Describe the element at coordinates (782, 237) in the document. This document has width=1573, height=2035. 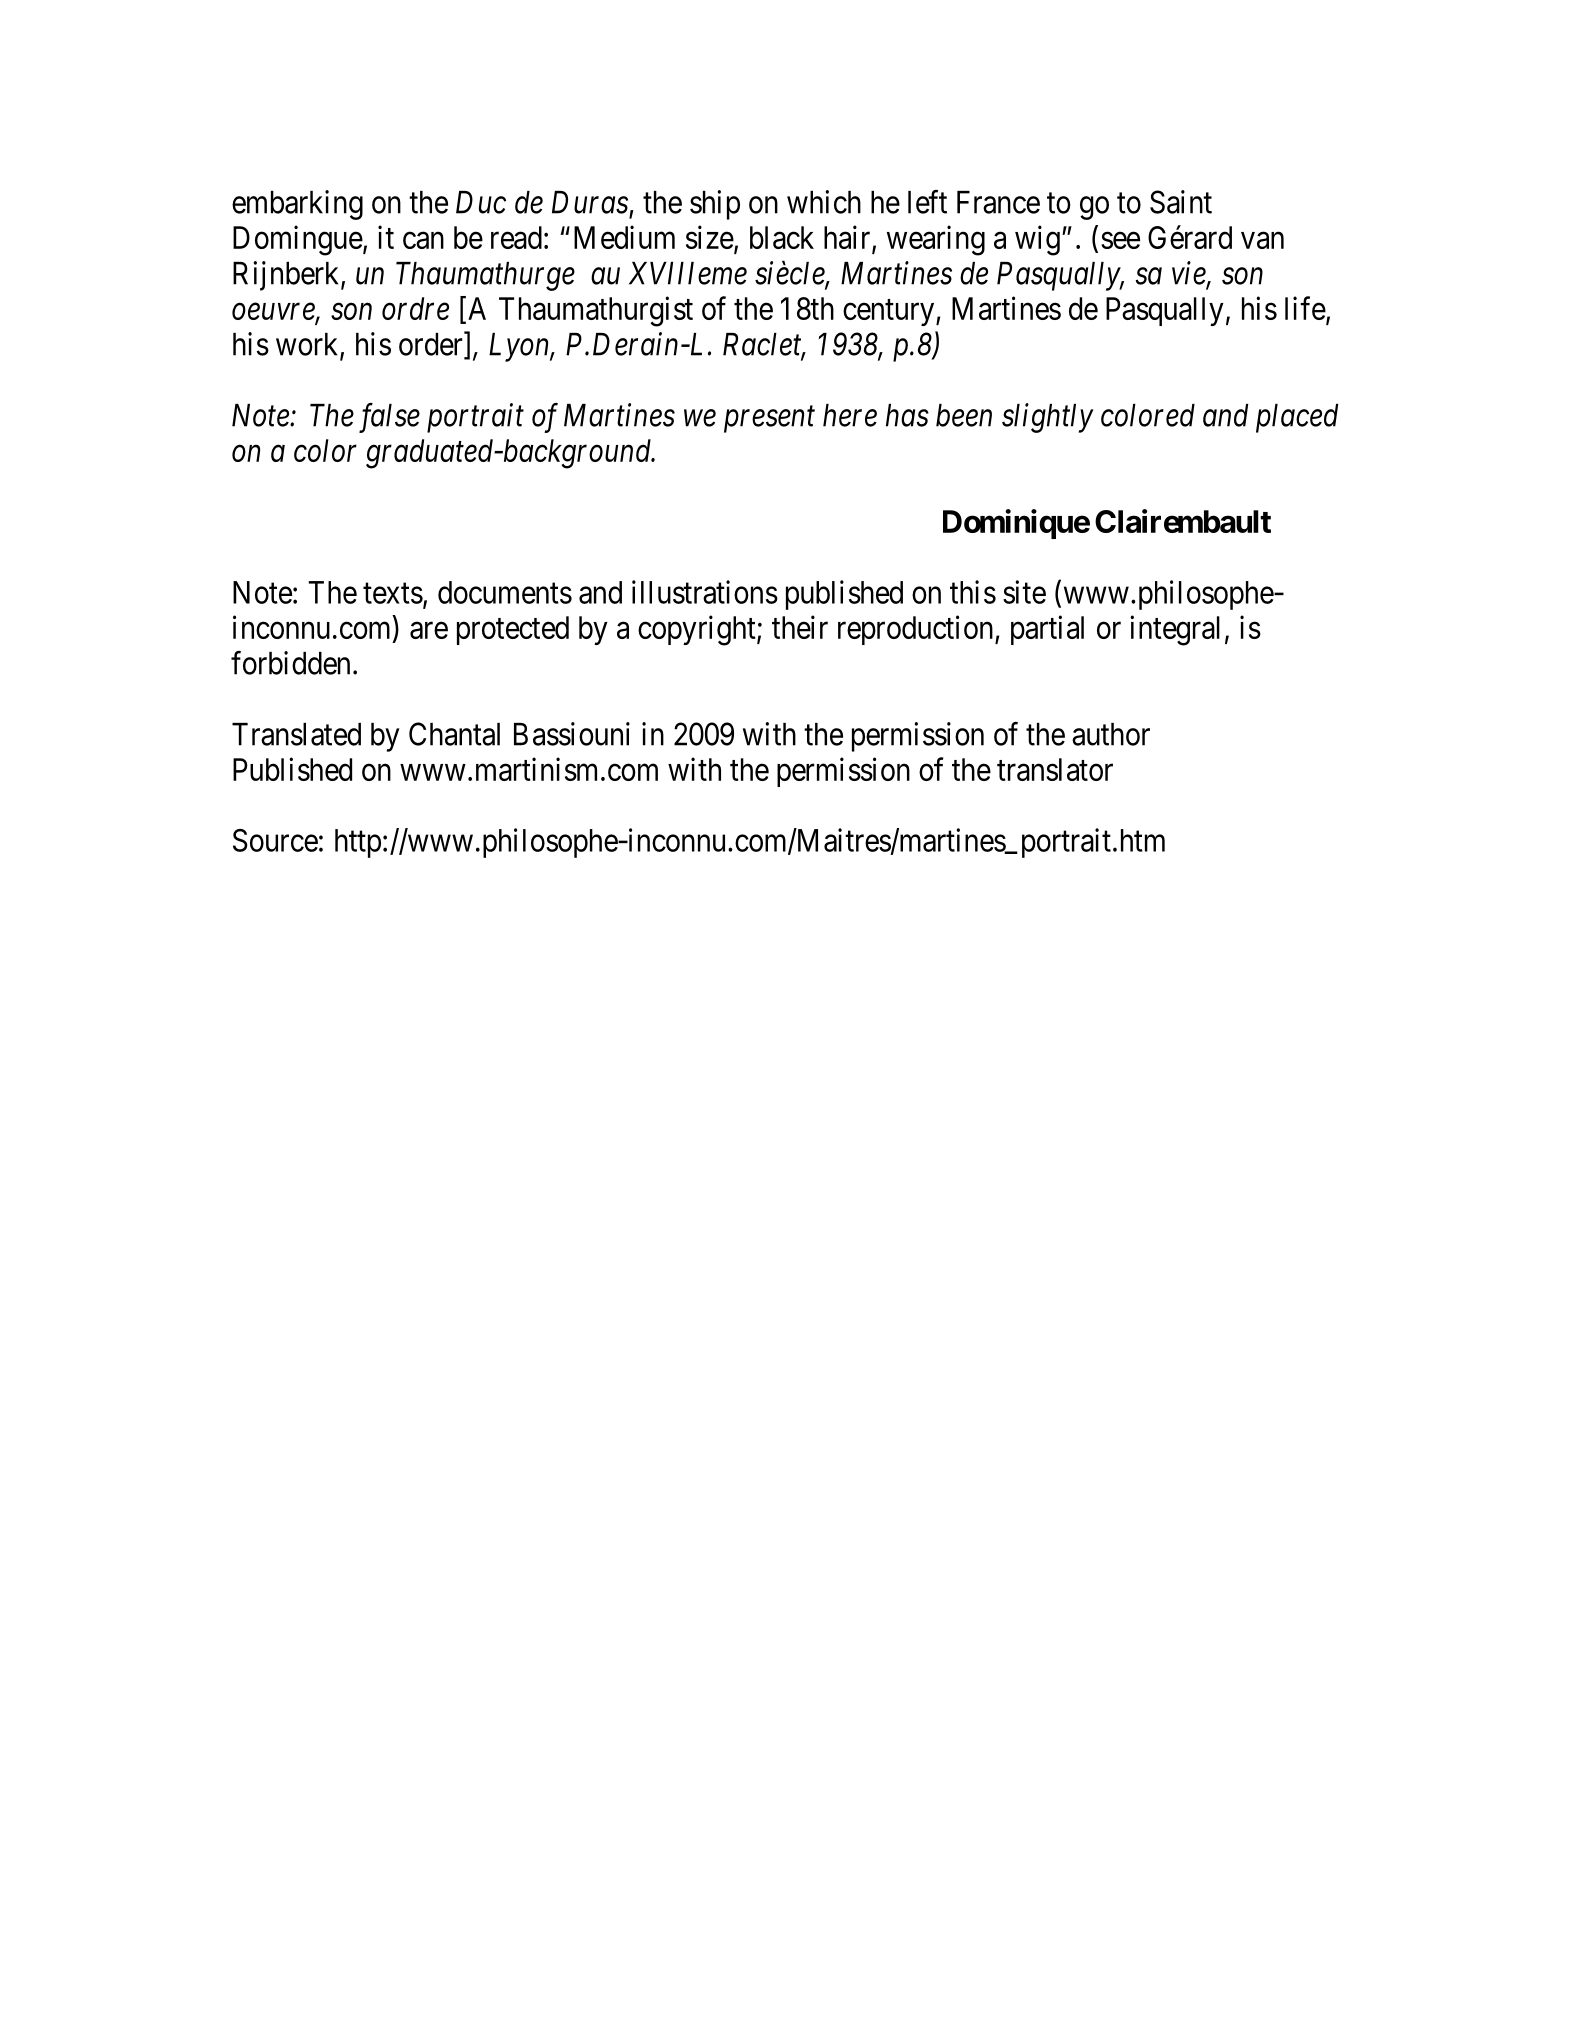
I see `black` at that location.
